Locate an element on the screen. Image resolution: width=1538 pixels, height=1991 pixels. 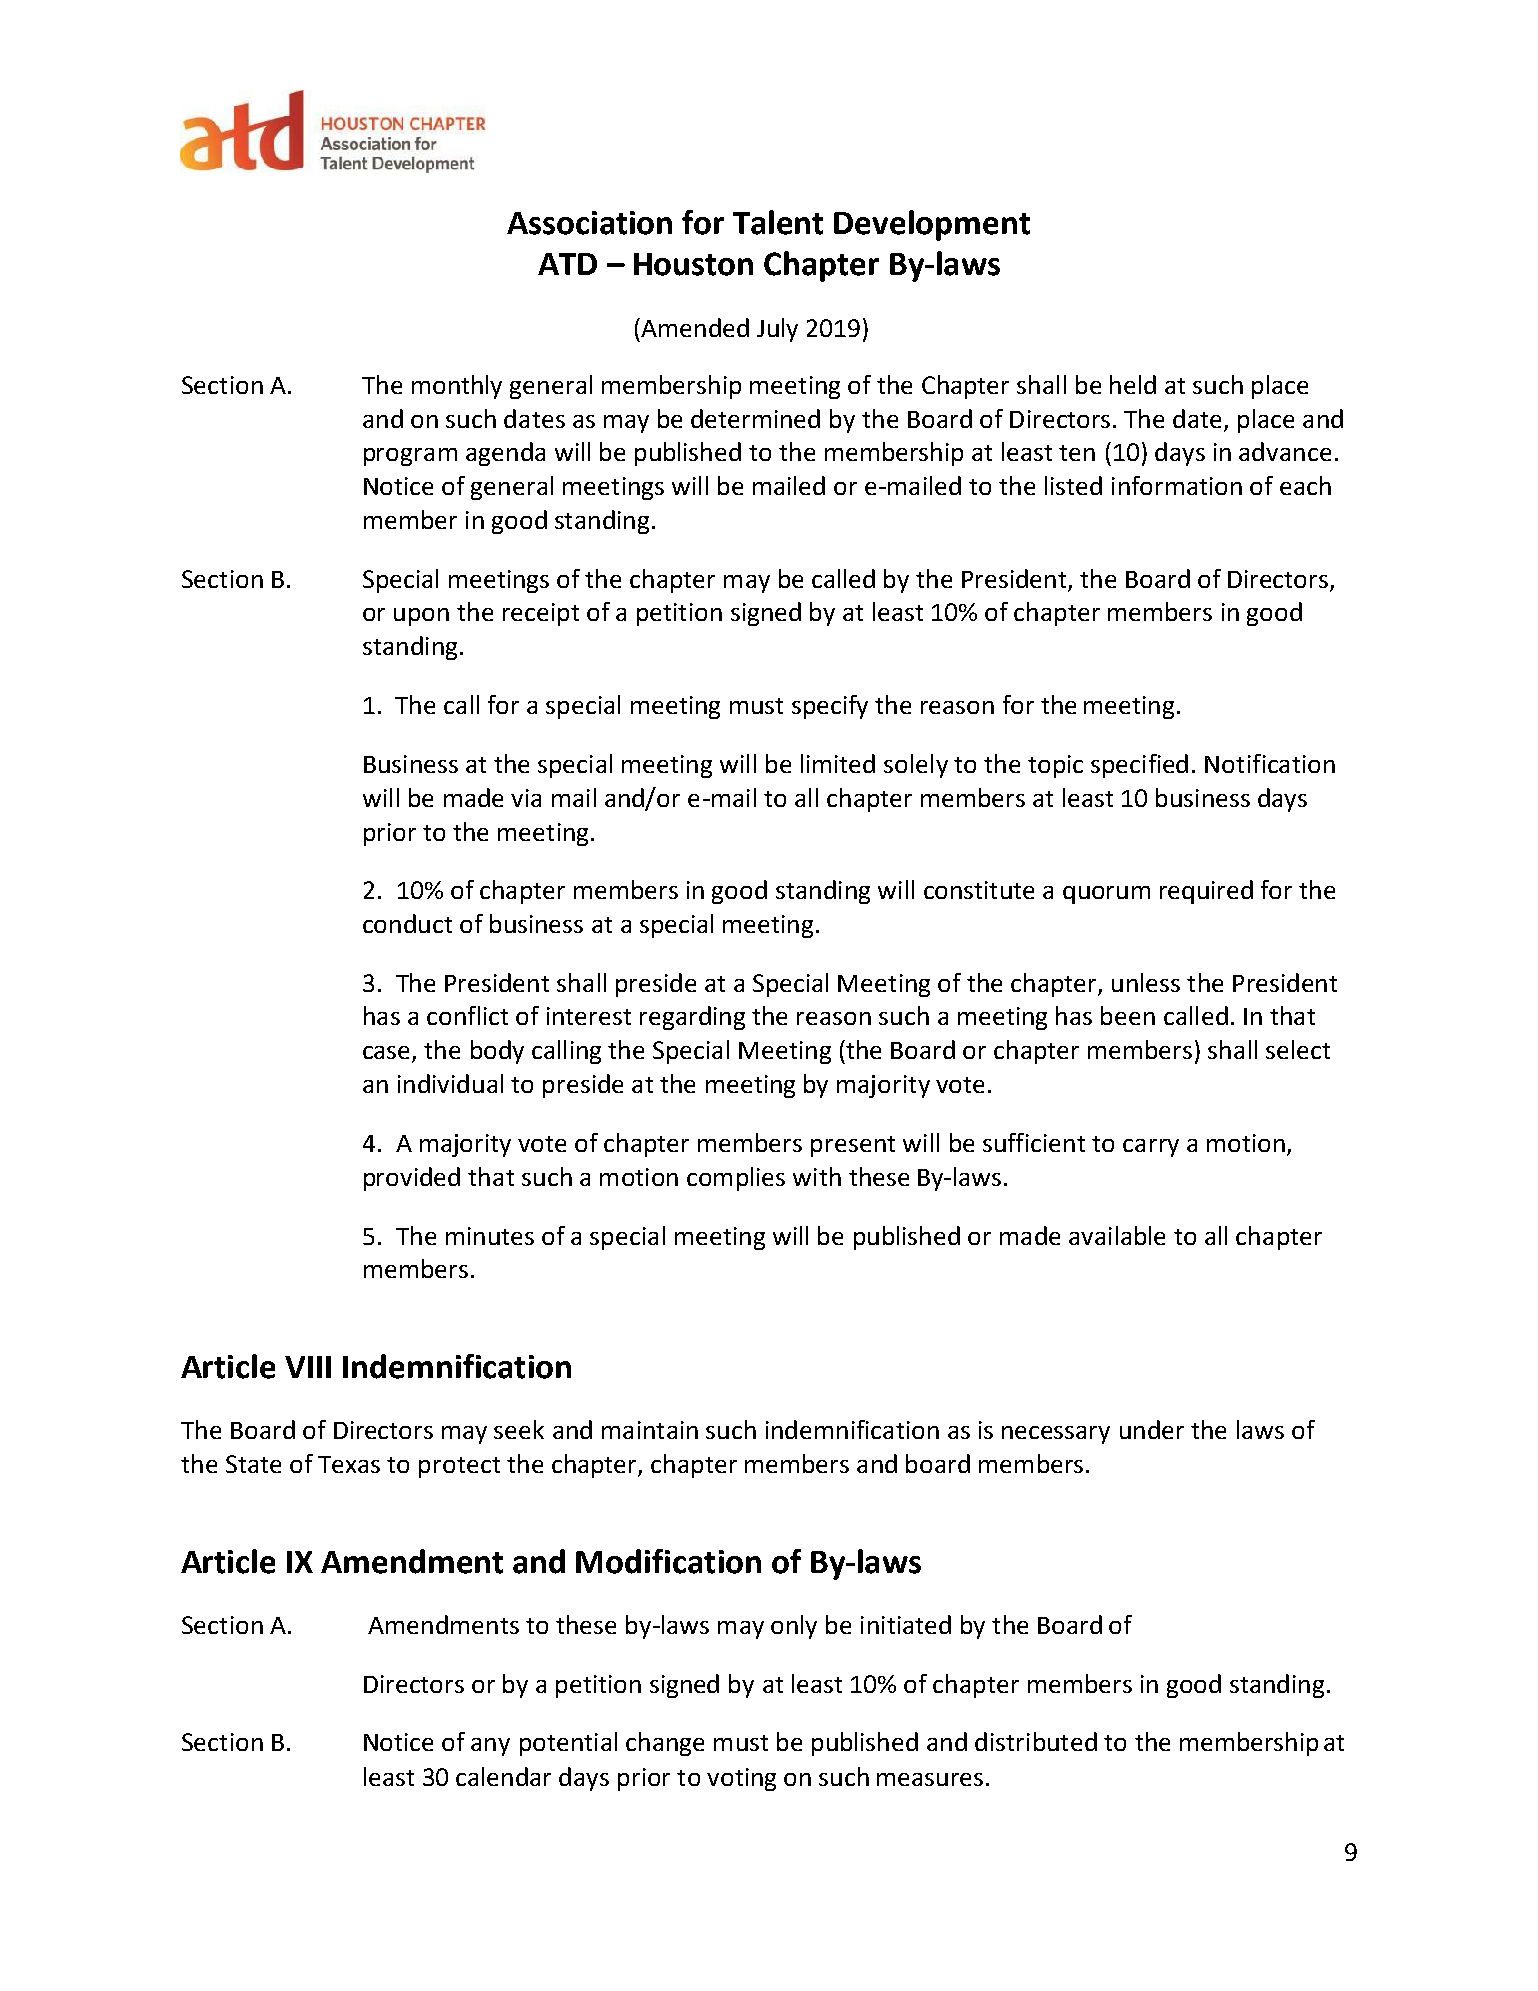
unless is located at coordinates (1146, 982).
